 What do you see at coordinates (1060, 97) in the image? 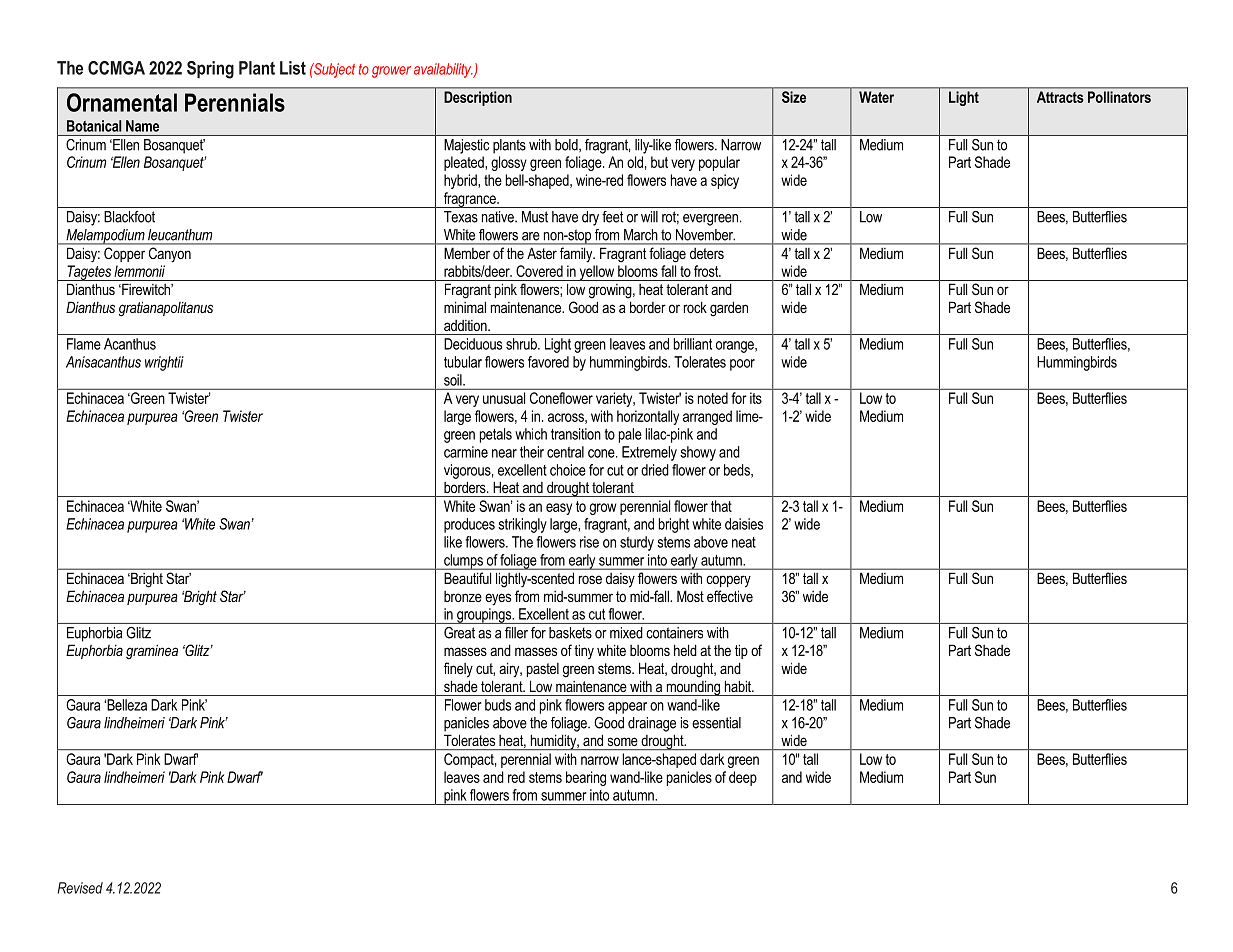
I see `Attracts` at bounding box center [1060, 97].
